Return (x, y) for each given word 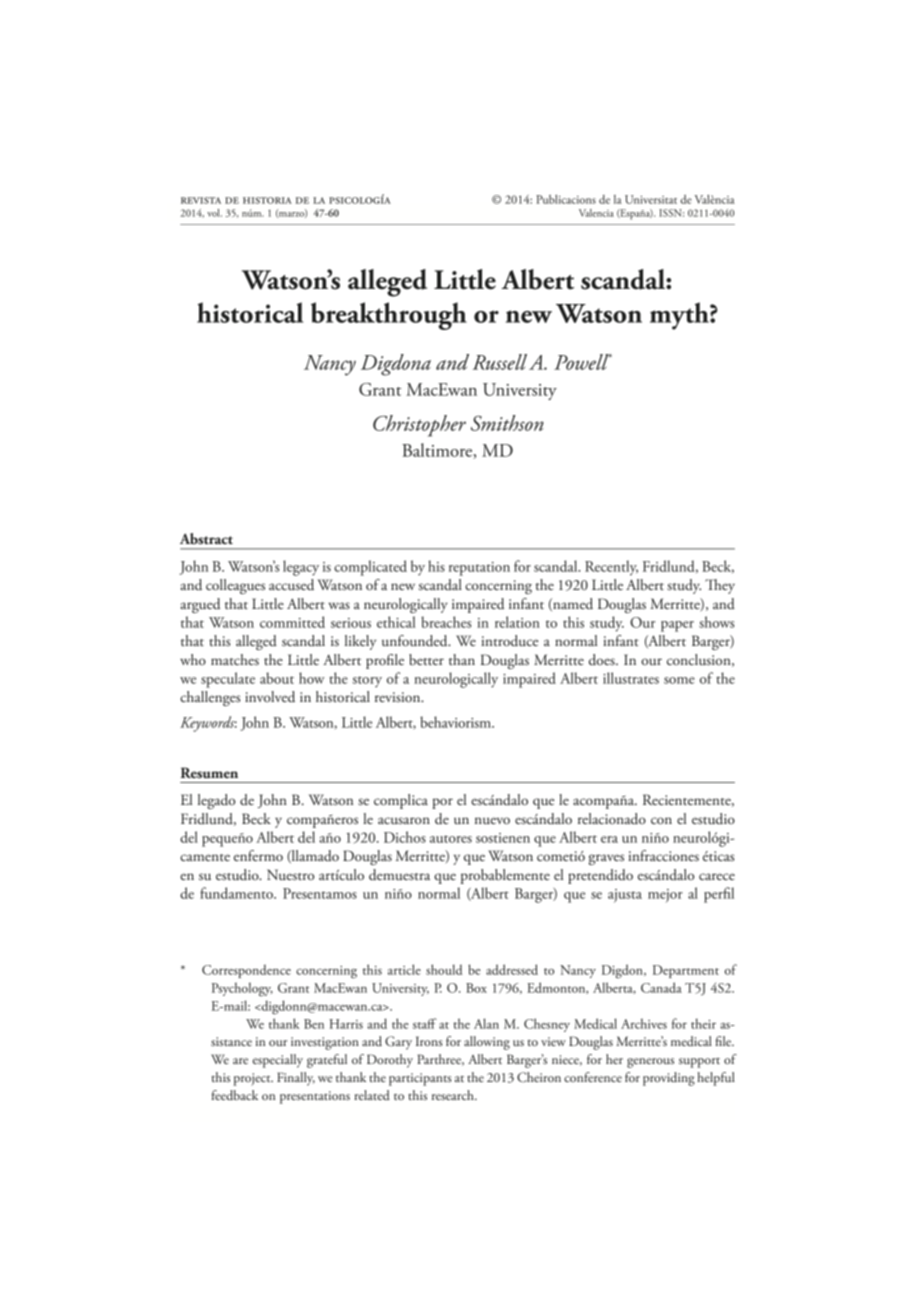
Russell (500, 362)
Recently (611, 568)
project (253, 1079)
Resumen (209, 772)
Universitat (651, 199)
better (426, 660)
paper (677, 626)
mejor (665, 896)
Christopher (419, 426)
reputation (479, 569)
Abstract (206, 538)
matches (235, 659)
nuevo (492, 820)
